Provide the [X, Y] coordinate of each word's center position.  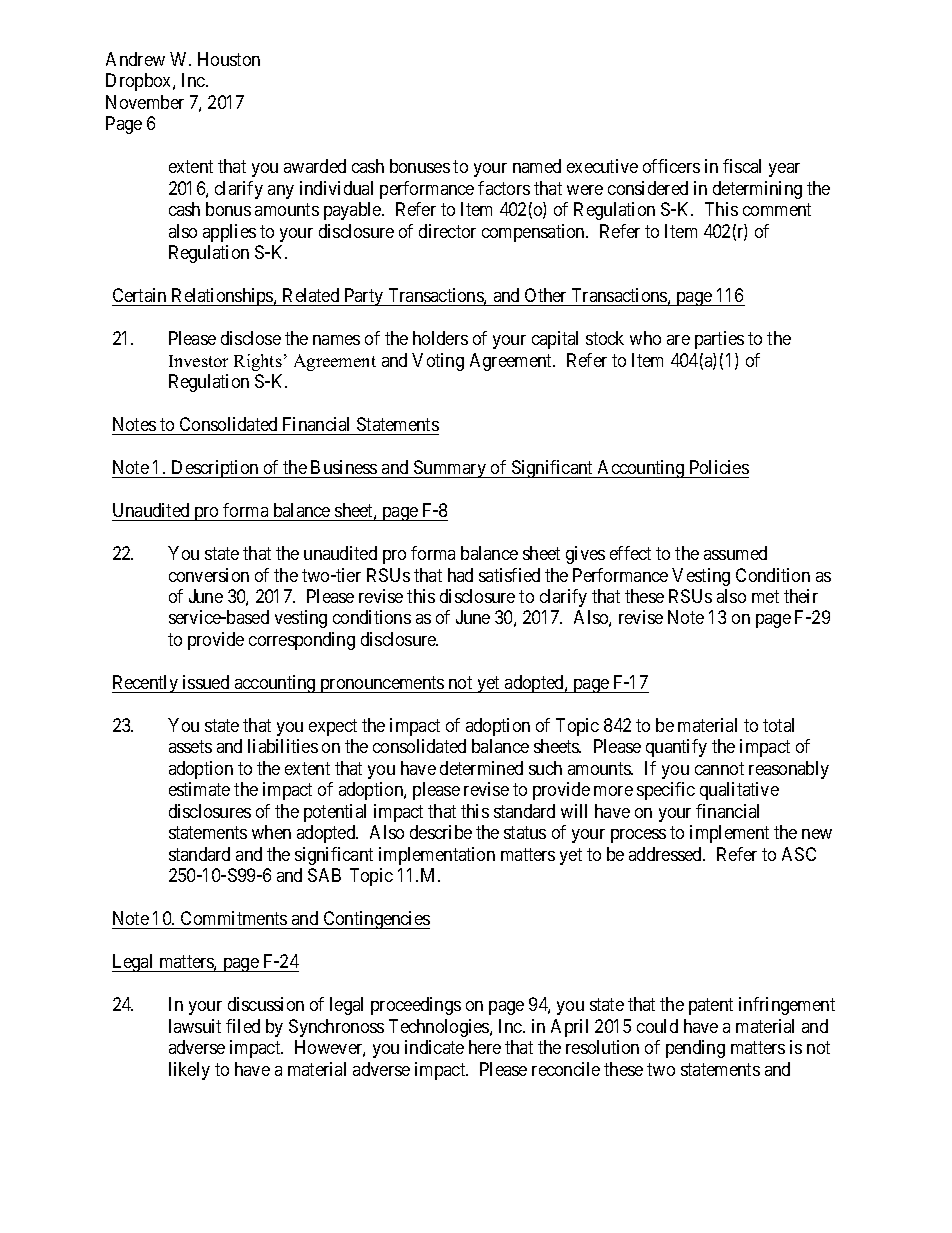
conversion [209, 575]
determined [481, 768]
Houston [229, 59]
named [537, 166]
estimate [199, 789]
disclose [251, 338]
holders [440, 338]
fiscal [742, 166]
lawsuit [195, 1026]
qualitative [739, 791]
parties [719, 340]
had [460, 575]
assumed [735, 553]
